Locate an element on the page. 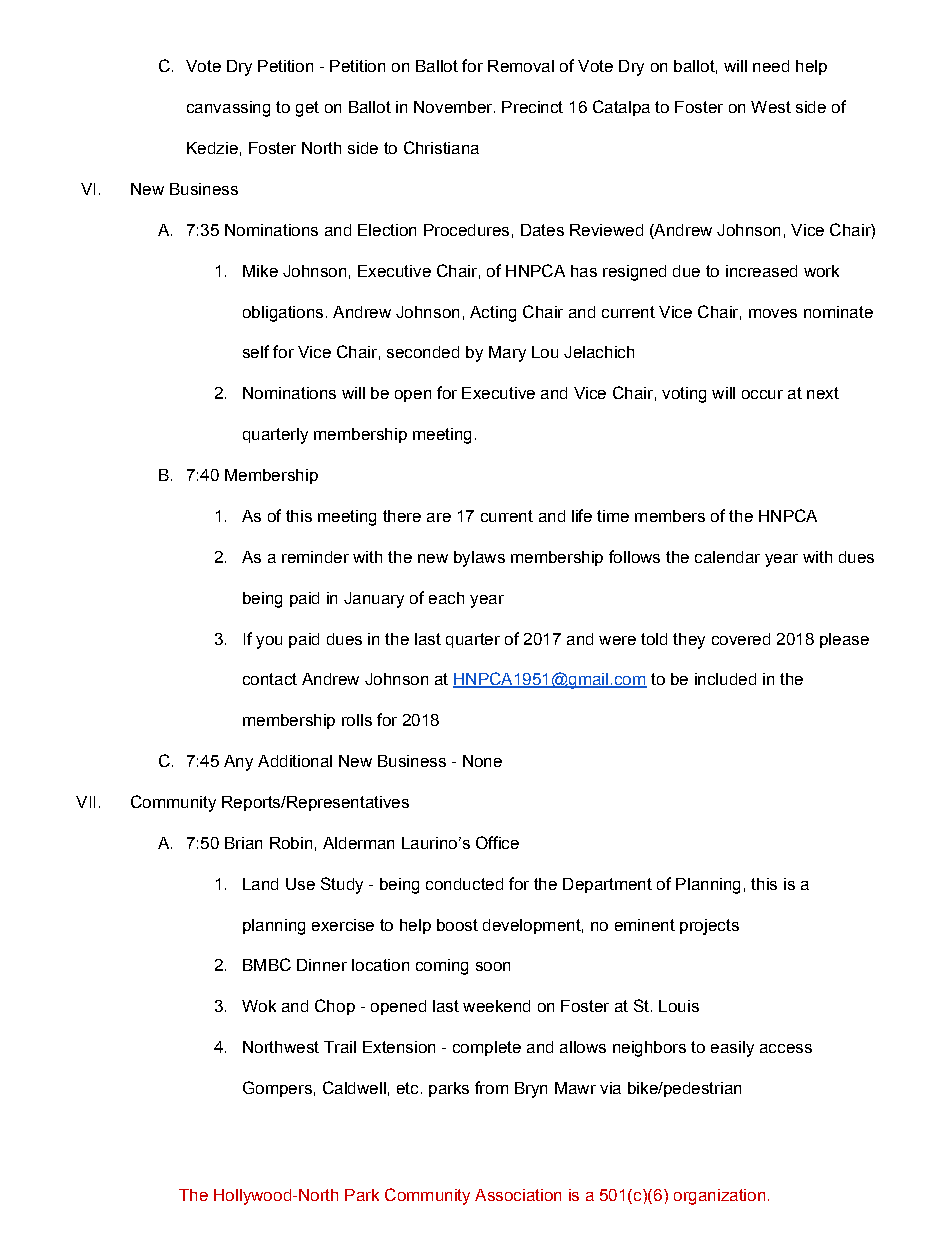 The image size is (952, 1233). need is located at coordinates (771, 66).
